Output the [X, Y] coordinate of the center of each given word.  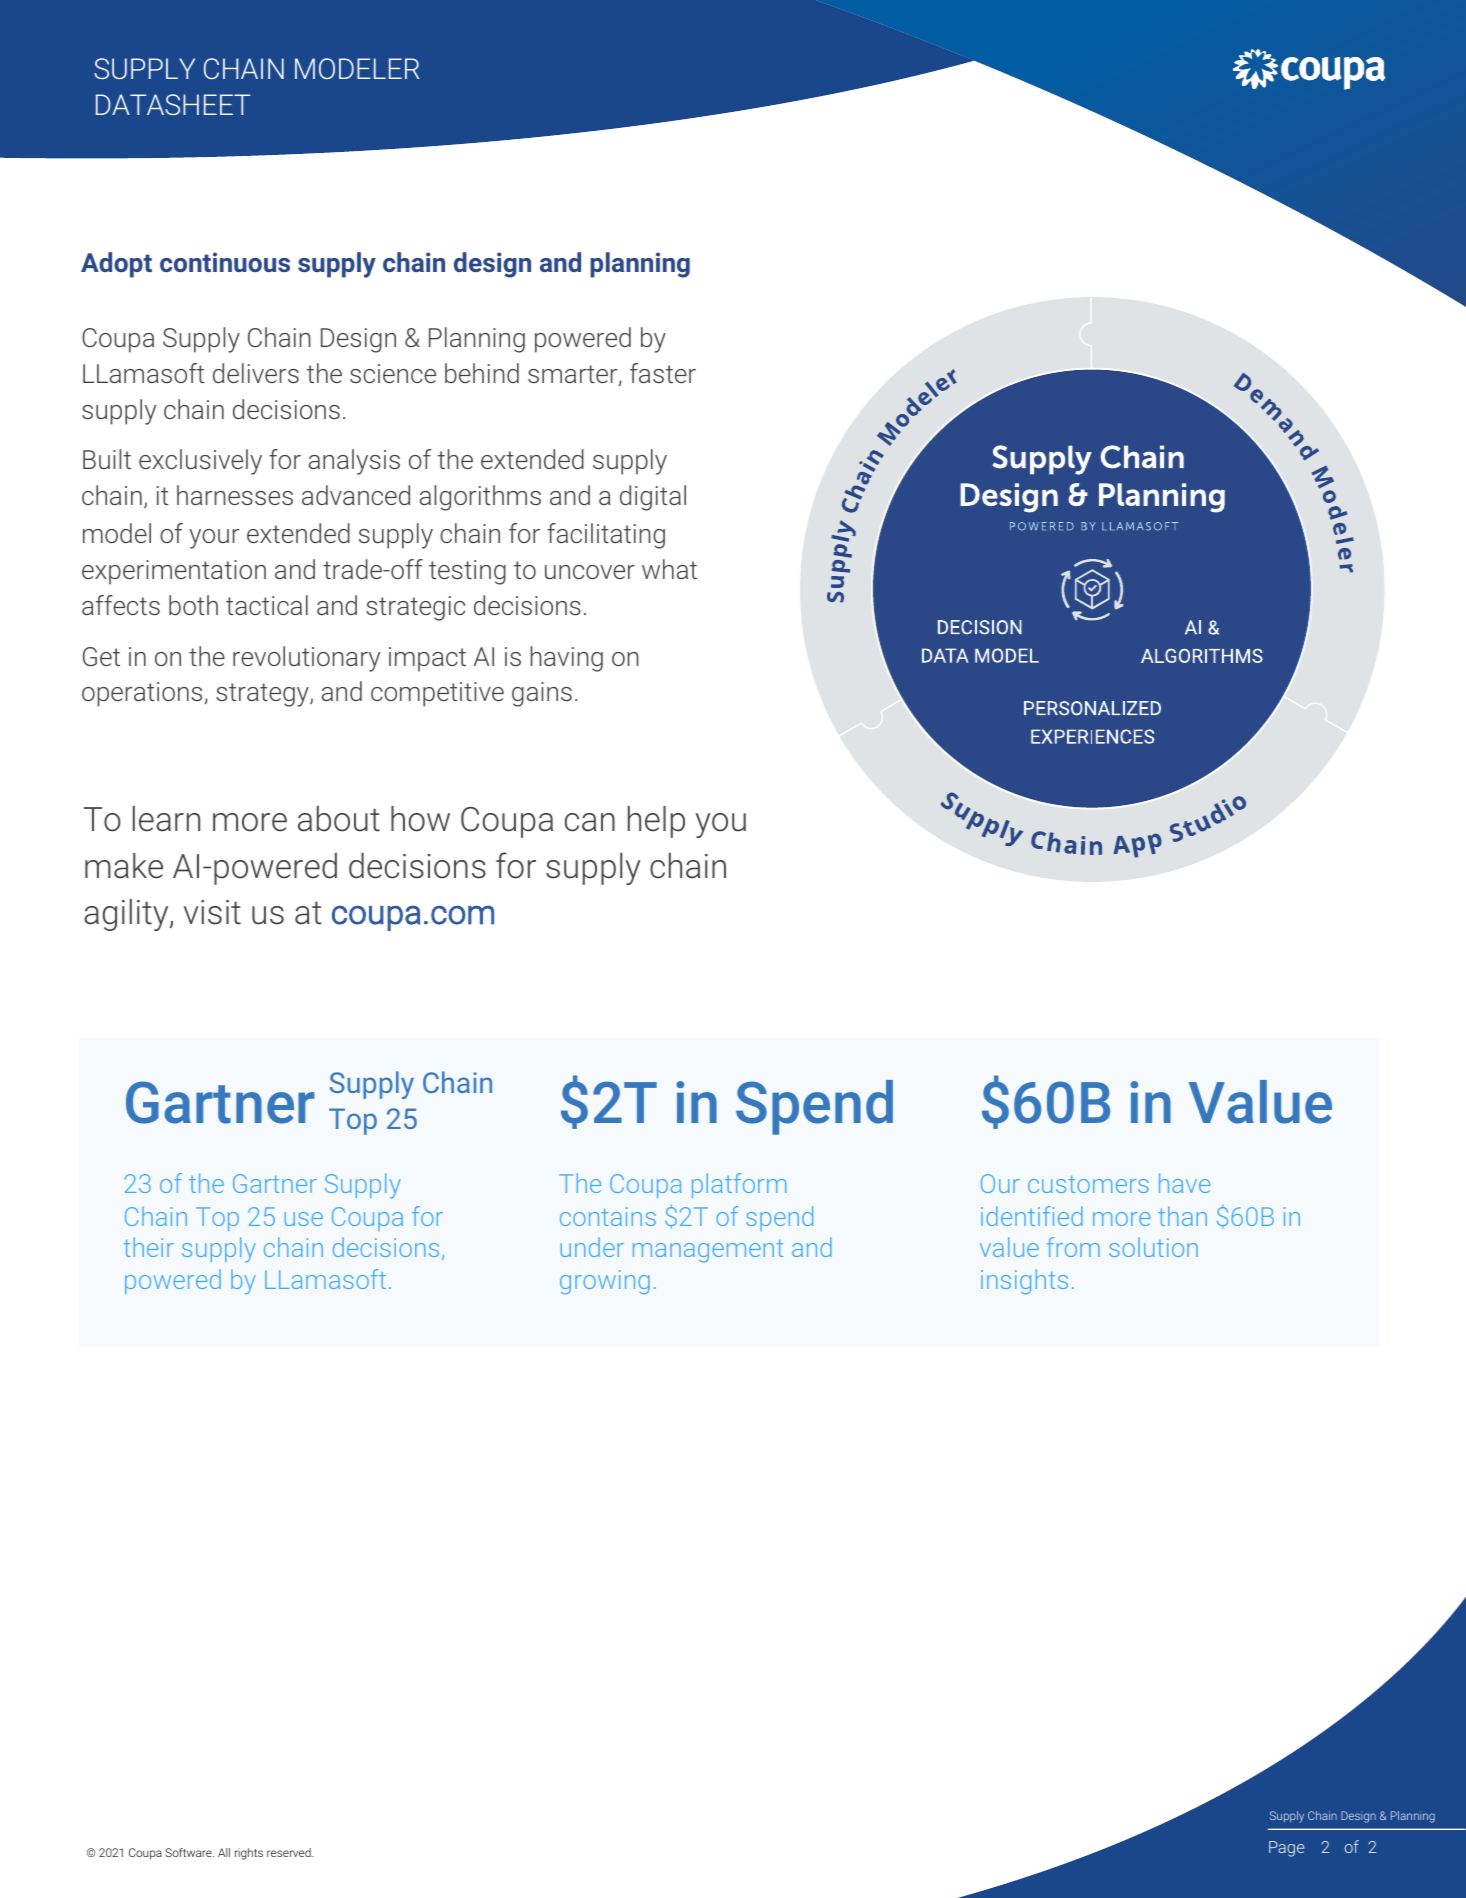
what [669, 569]
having [567, 659]
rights [249, 1854]
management [708, 1251]
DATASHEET [173, 104]
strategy [263, 695]
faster [663, 373]
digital [653, 498]
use [304, 1219]
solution [1153, 1247]
